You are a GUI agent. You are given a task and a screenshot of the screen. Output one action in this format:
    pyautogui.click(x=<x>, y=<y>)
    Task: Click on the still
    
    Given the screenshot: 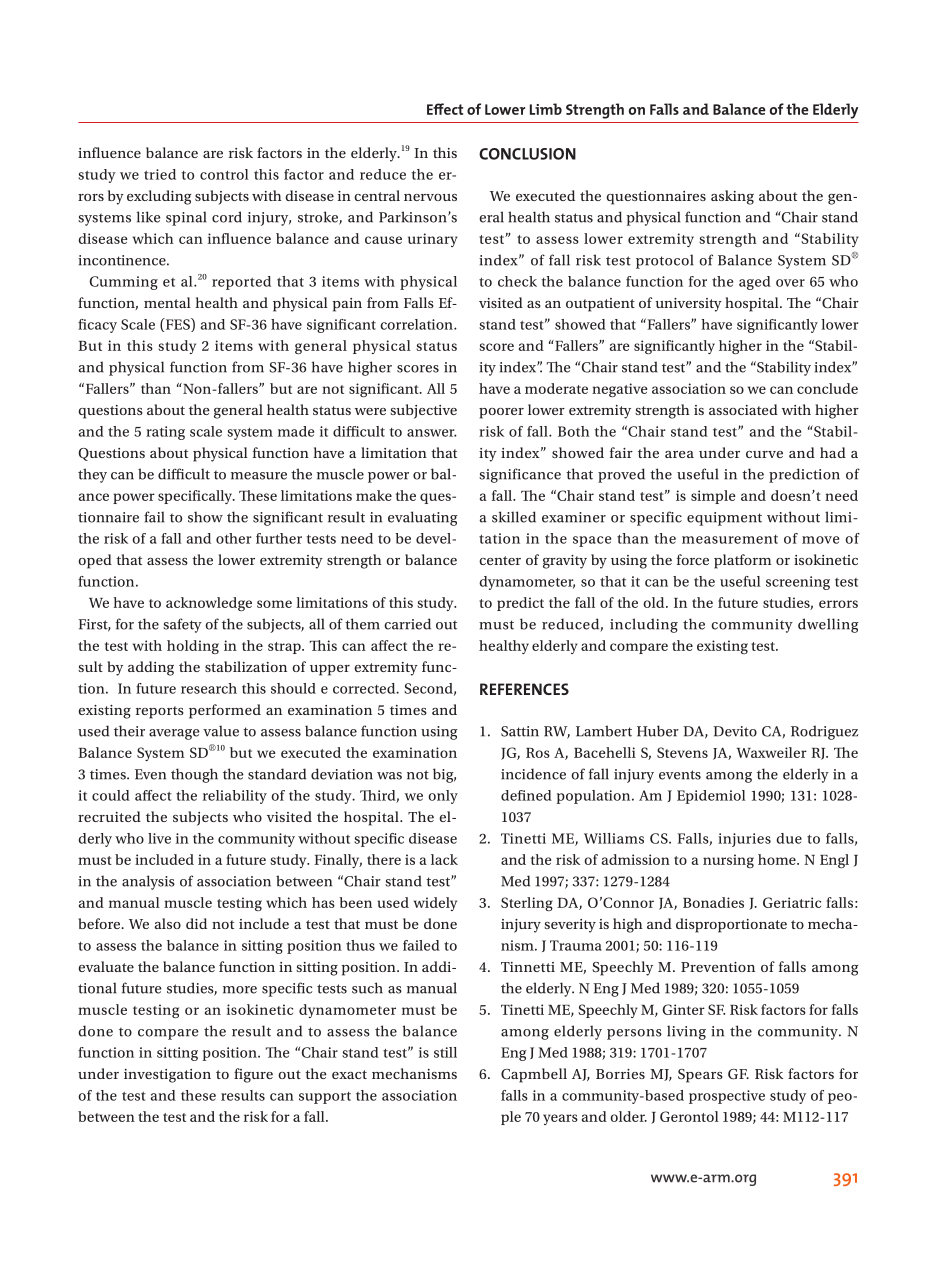 What is the action you would take?
    pyautogui.click(x=445, y=1052)
